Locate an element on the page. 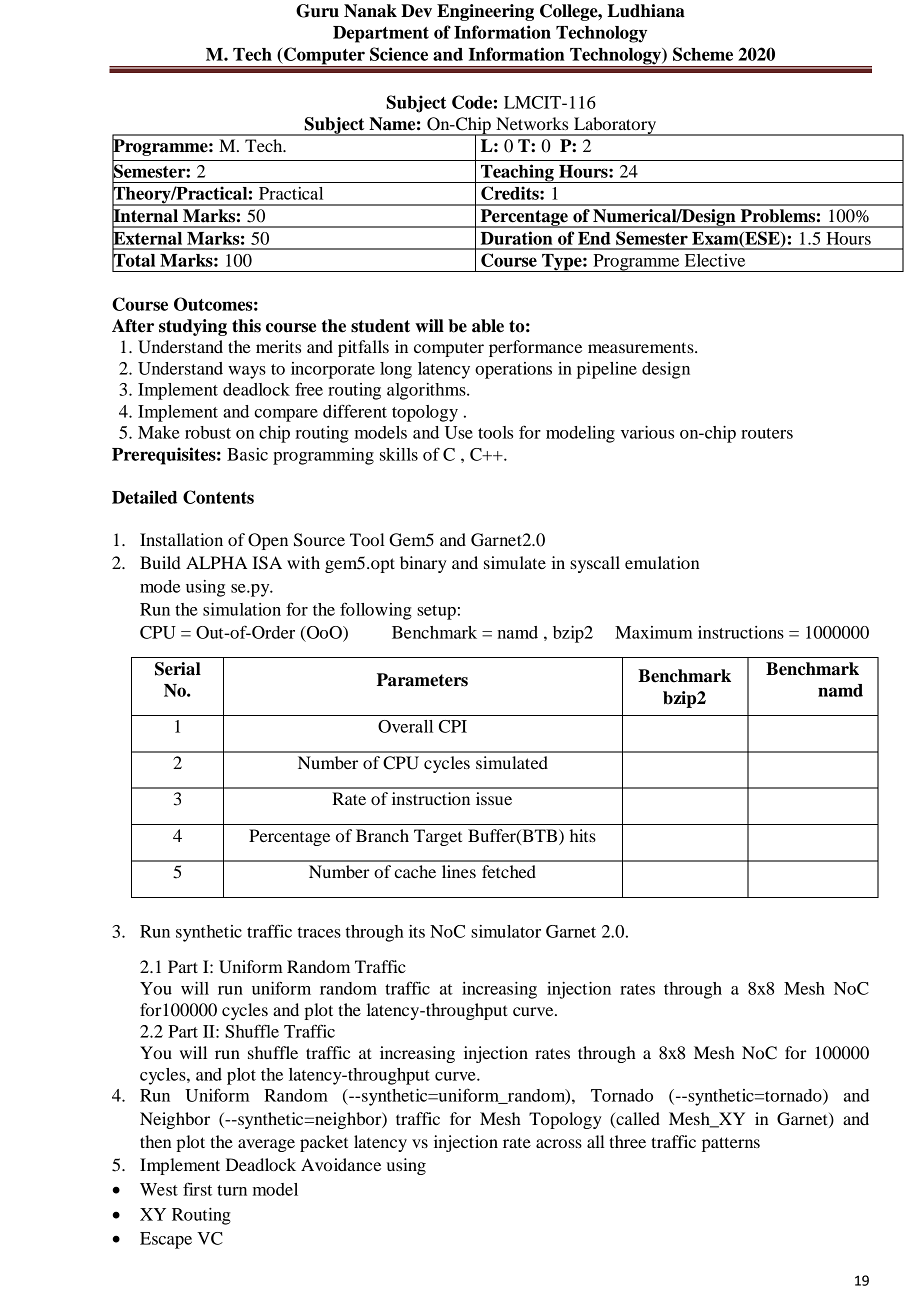 This document has width=924, height=1308. patterns is located at coordinates (731, 1144).
